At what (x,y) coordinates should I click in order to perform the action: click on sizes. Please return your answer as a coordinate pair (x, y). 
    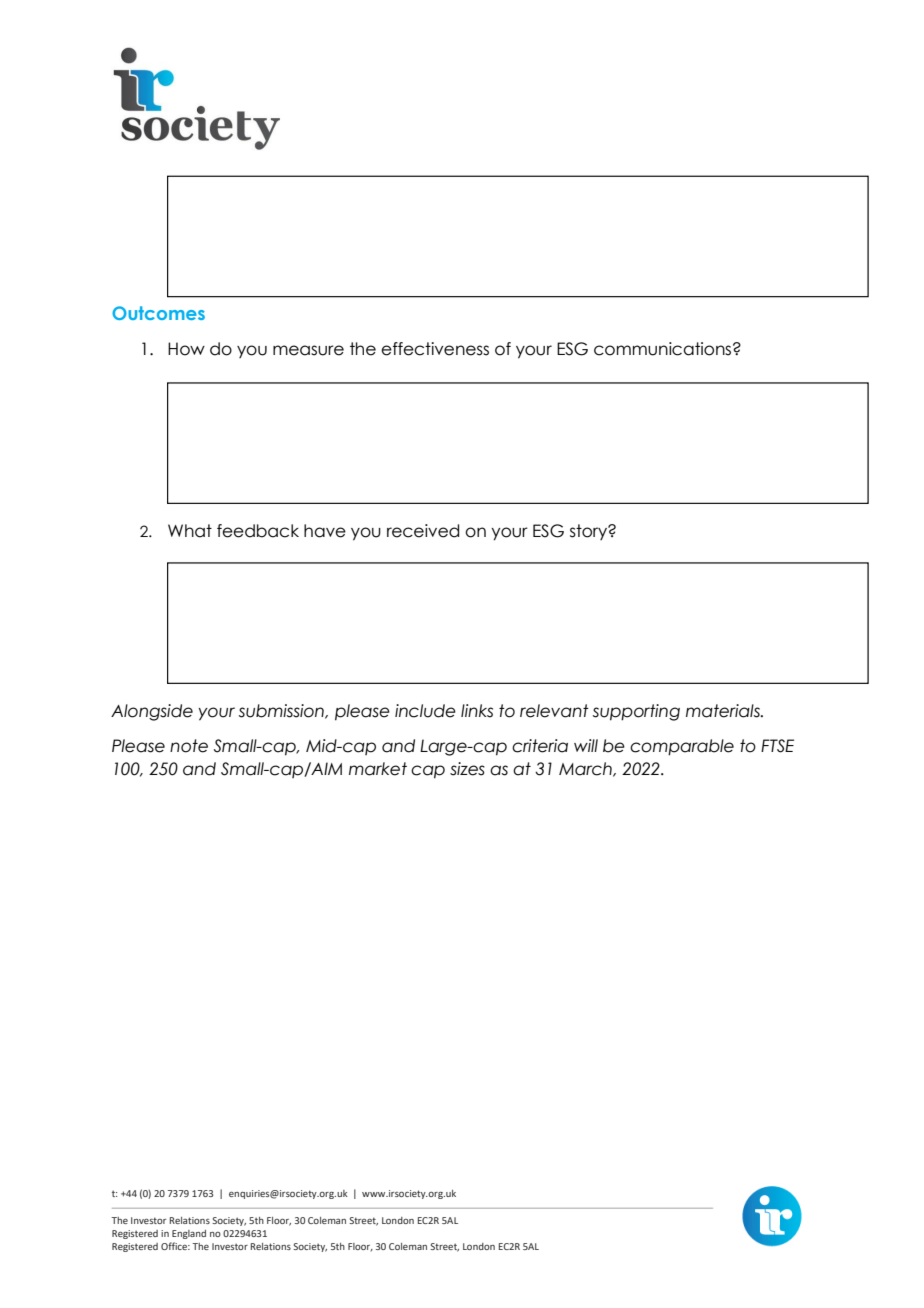
    Looking at the image, I should click on (467, 769).
